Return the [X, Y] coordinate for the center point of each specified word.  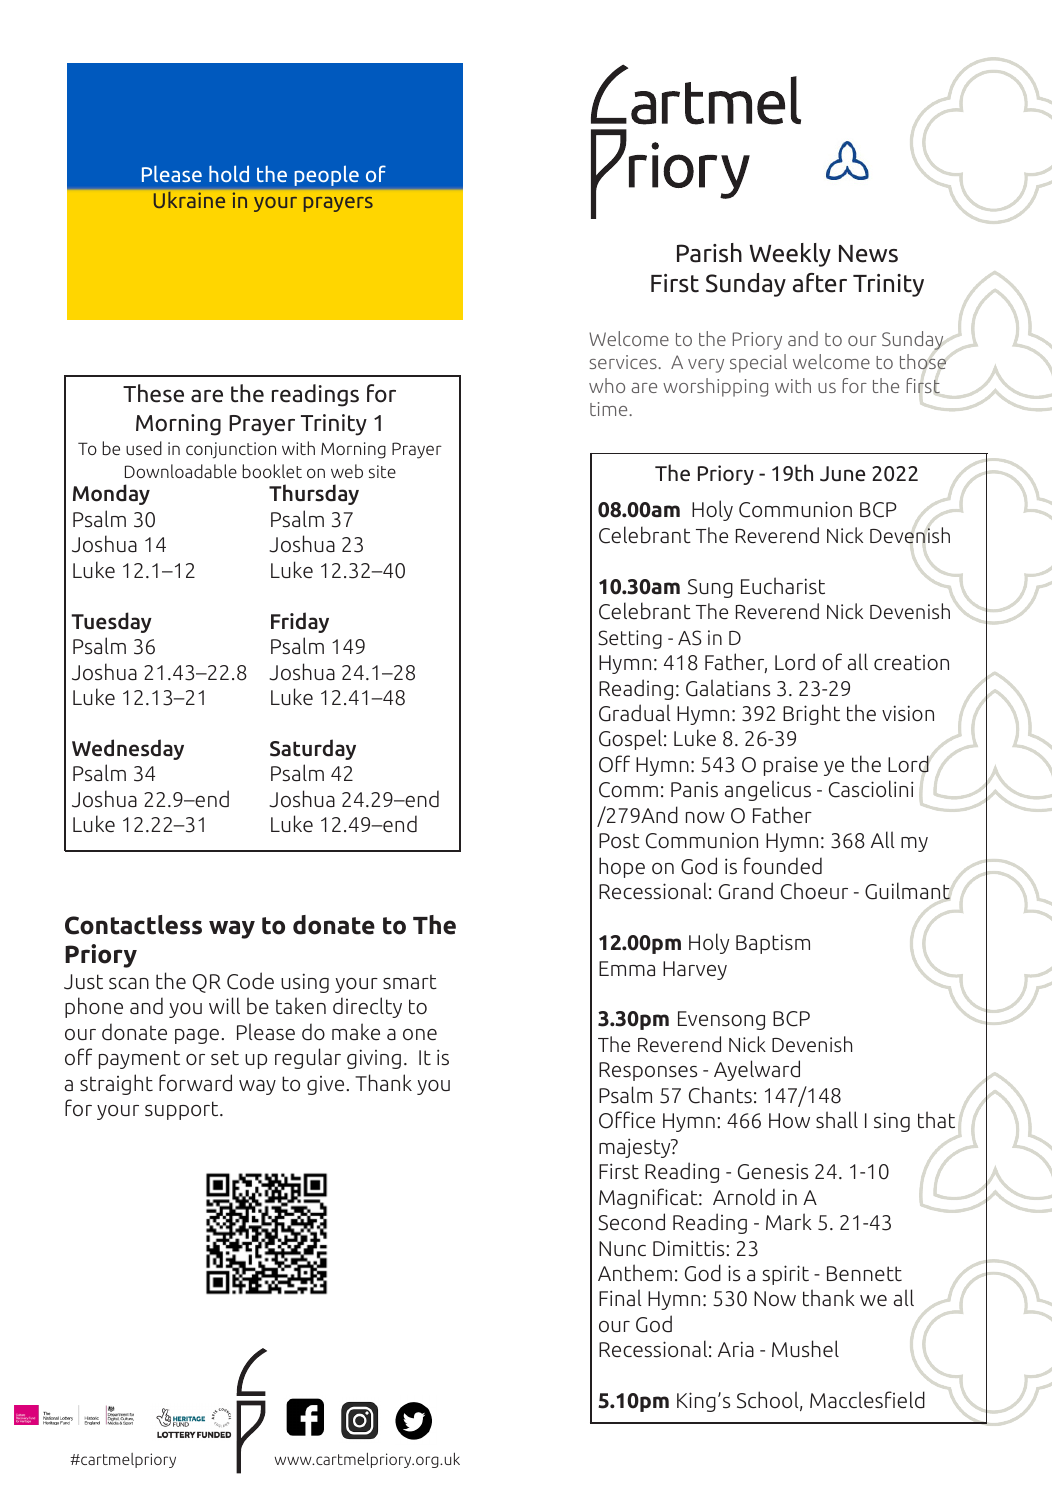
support [183, 1110]
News [868, 254]
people [327, 176]
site [382, 471]
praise [791, 766]
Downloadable [181, 471]
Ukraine [189, 200]
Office [627, 1120]
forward [195, 1083]
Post [619, 841]
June [842, 474]
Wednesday [128, 749]
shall [837, 1120]
